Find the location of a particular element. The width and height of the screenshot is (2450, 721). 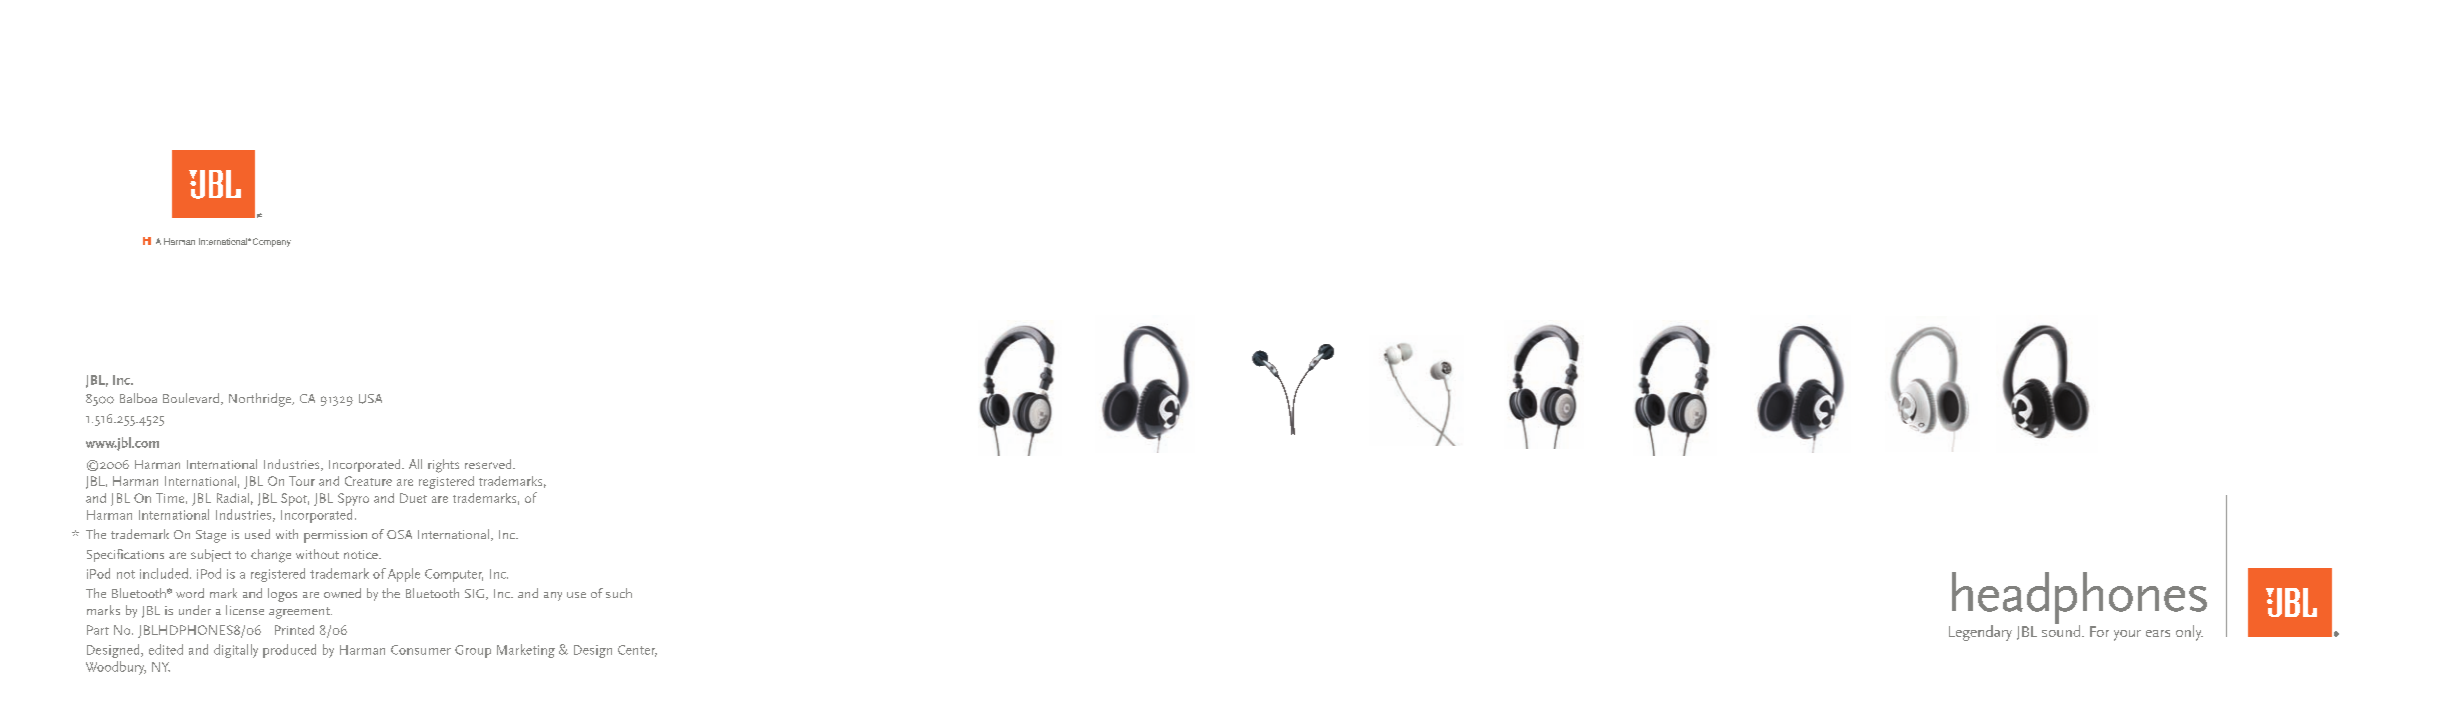

OSA is located at coordinates (399, 534).
